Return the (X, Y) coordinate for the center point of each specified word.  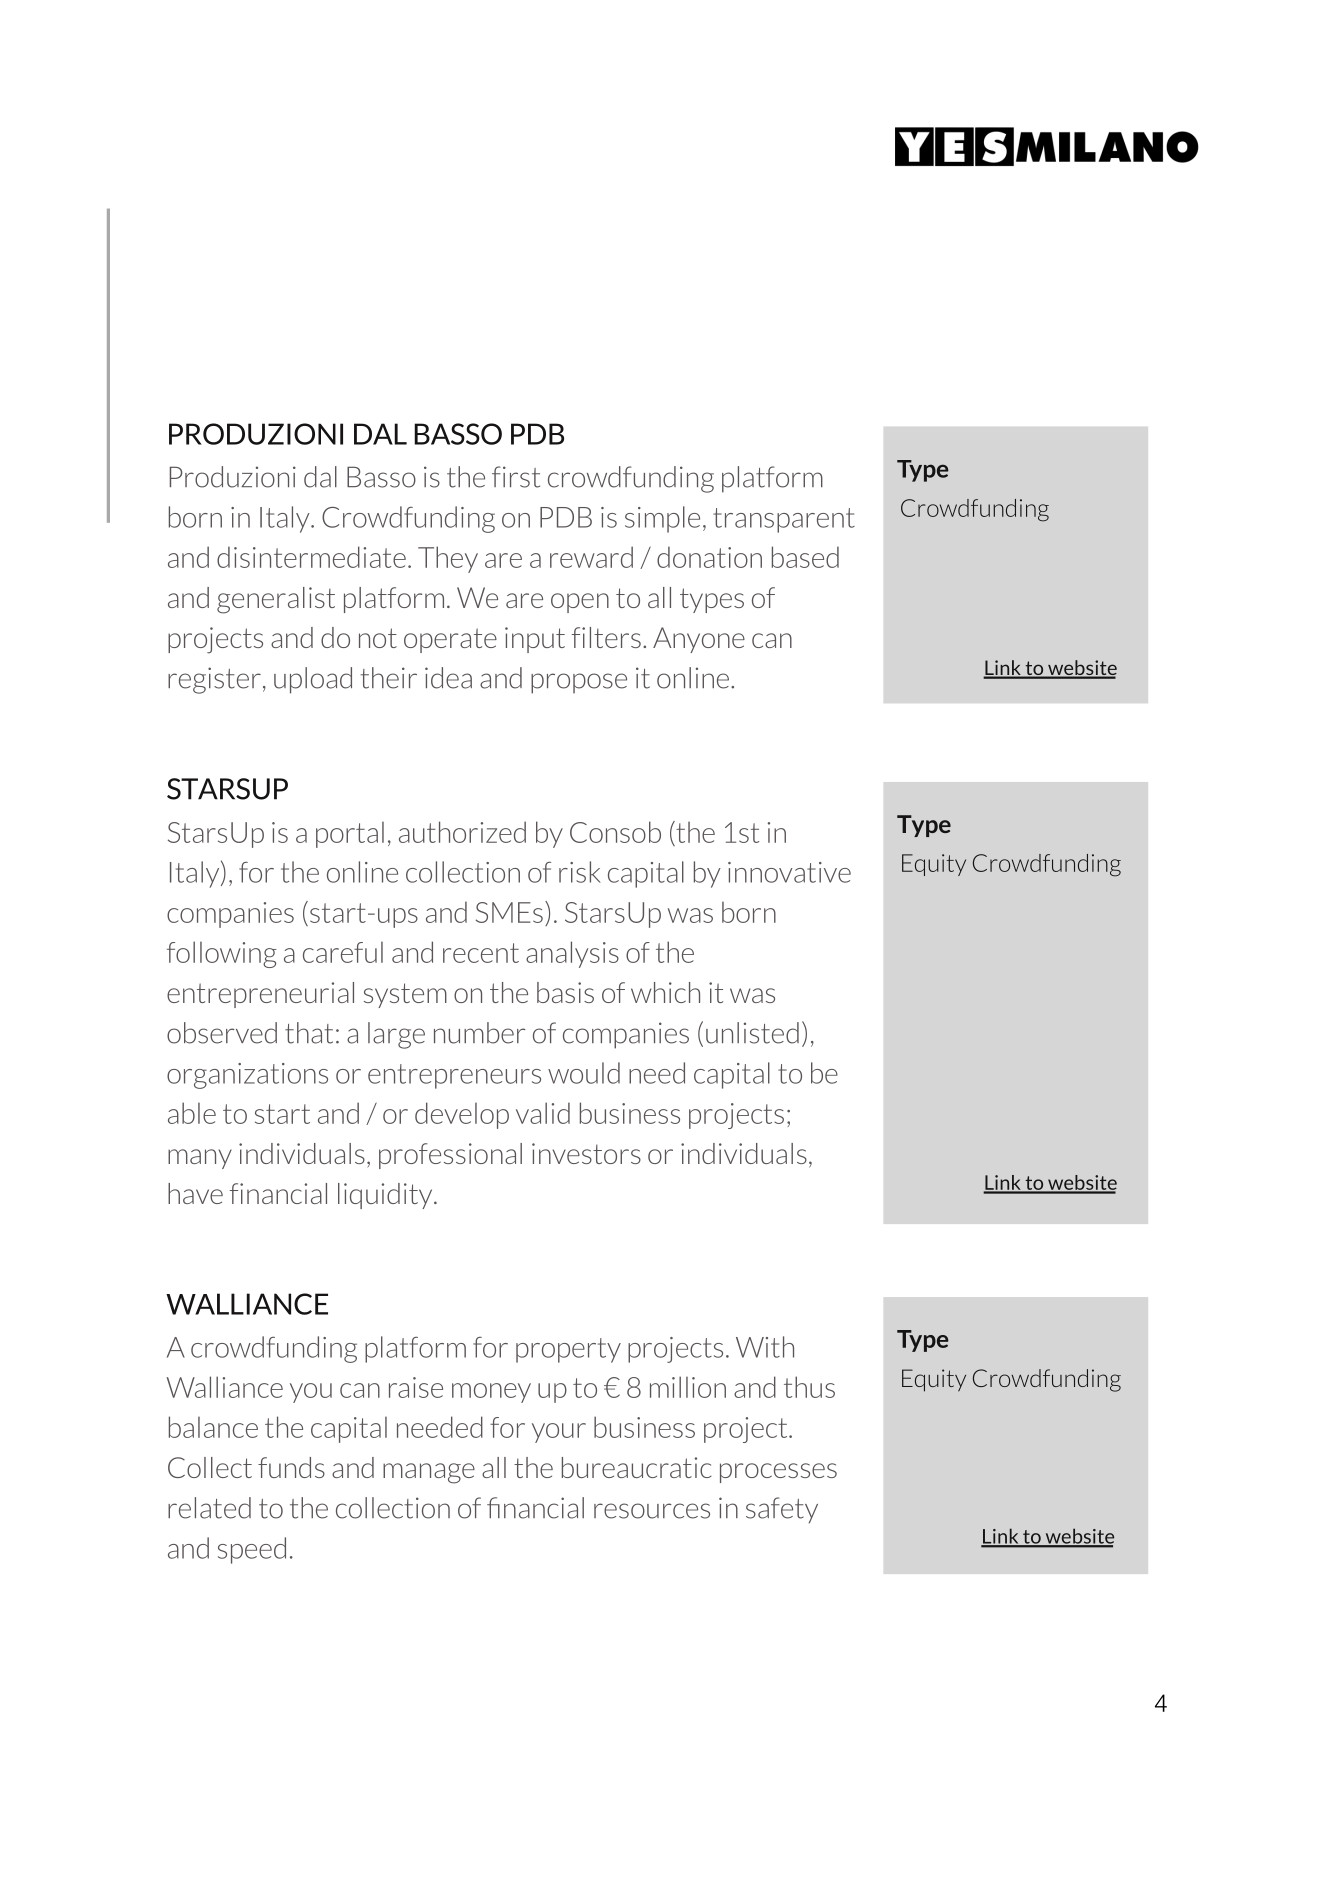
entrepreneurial (260, 995)
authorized (462, 832)
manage (429, 1473)
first (516, 477)
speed (252, 1550)
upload (313, 680)
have (195, 1193)
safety (782, 1510)
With (765, 1347)
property (568, 1350)
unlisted (752, 1033)
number (480, 1033)
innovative (789, 872)
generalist (276, 600)
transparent (784, 520)
